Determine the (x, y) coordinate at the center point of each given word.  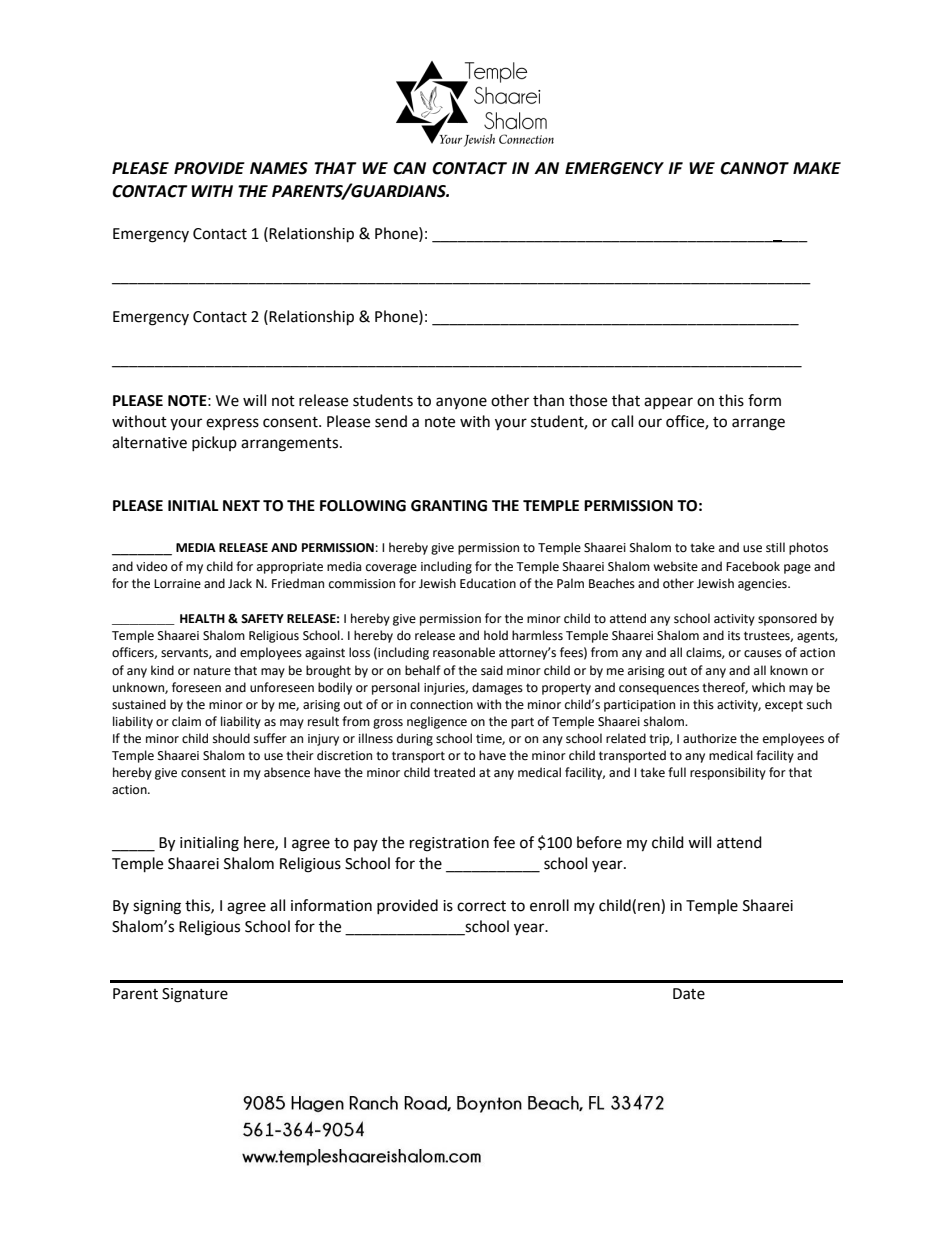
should (231, 738)
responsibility (728, 773)
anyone (461, 403)
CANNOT (754, 168)
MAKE (817, 168)
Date (689, 994)
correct (481, 906)
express (232, 424)
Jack (240, 583)
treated (454, 772)
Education (488, 583)
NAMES (279, 168)
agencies (763, 585)
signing (157, 907)
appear (668, 403)
